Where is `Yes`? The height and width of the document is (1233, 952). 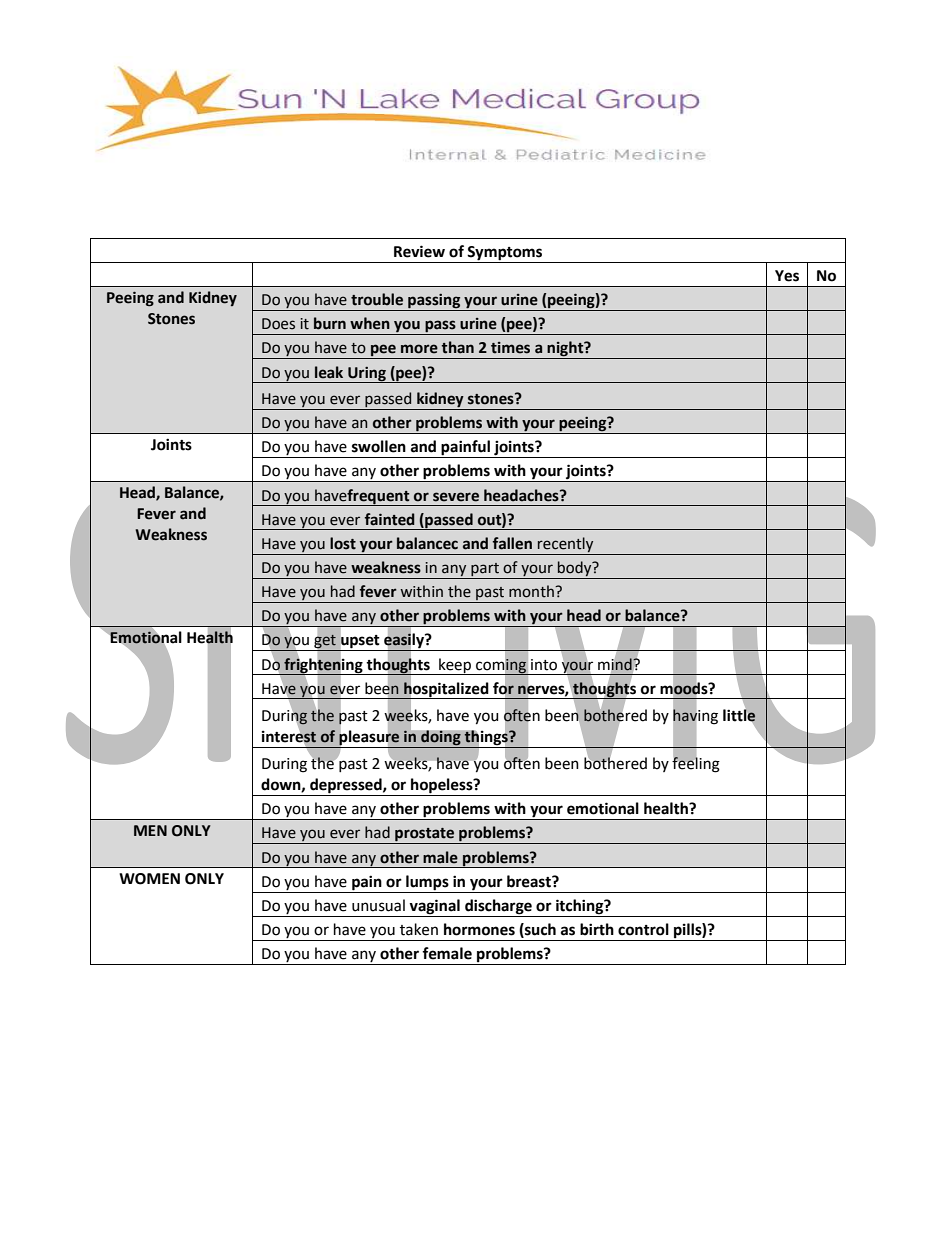
Yes is located at coordinates (787, 276).
